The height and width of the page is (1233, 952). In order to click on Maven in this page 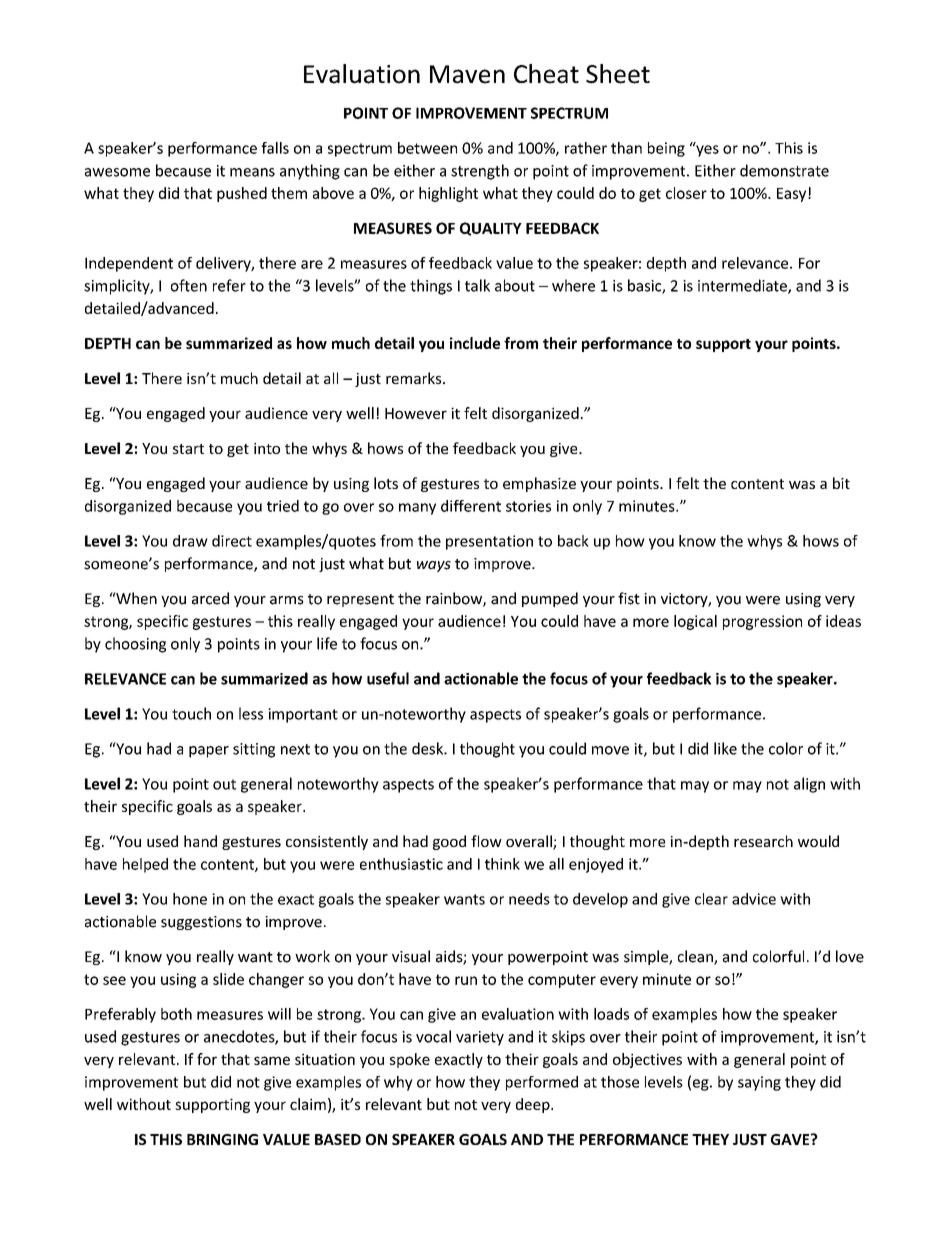, I will do `click(467, 74)`.
